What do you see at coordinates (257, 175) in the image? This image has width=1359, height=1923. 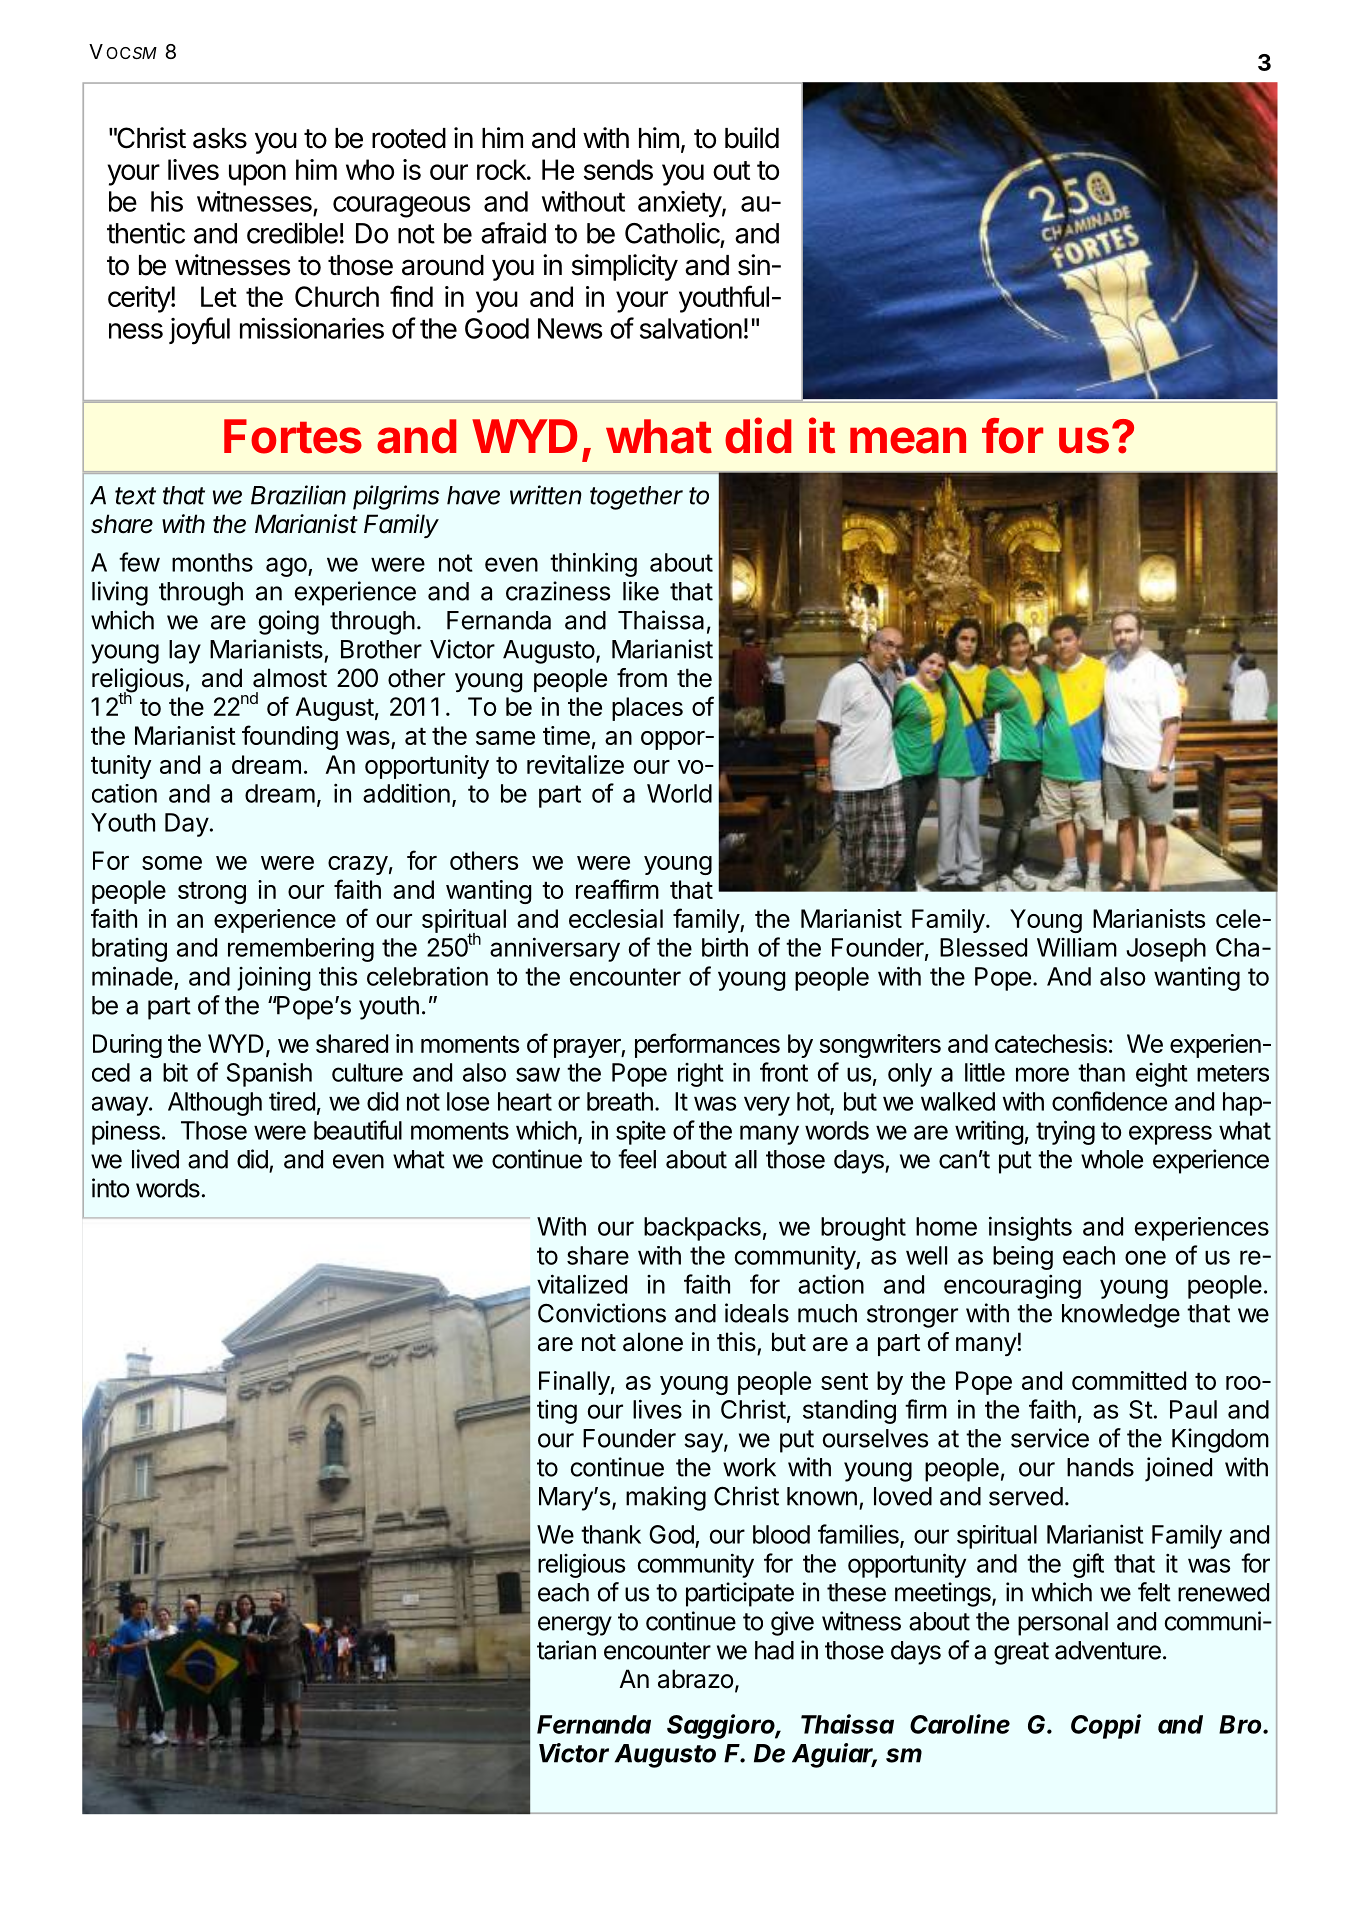 I see `upon` at bounding box center [257, 175].
